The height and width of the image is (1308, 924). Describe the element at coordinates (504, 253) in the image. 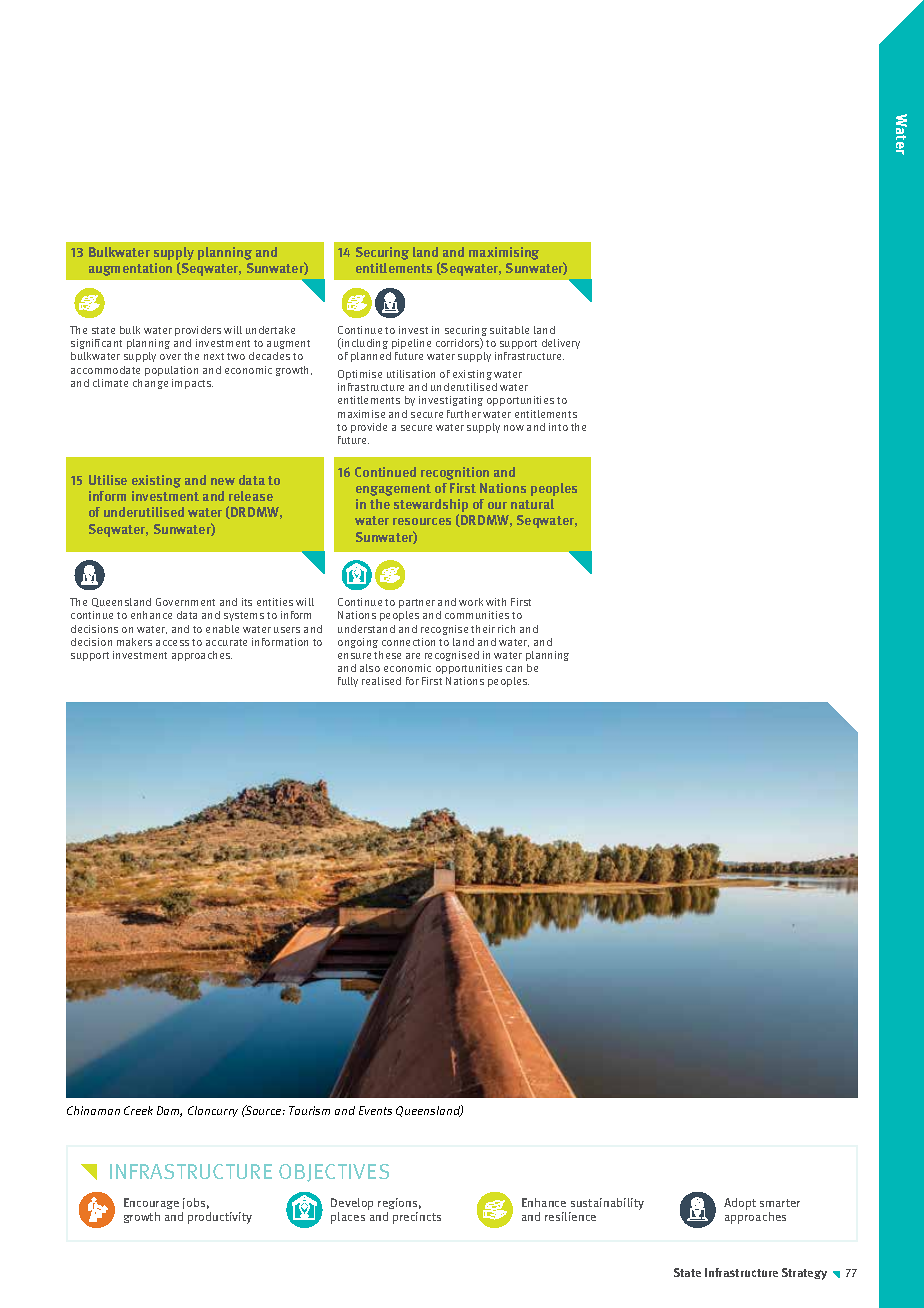

I see `maximising` at that location.
